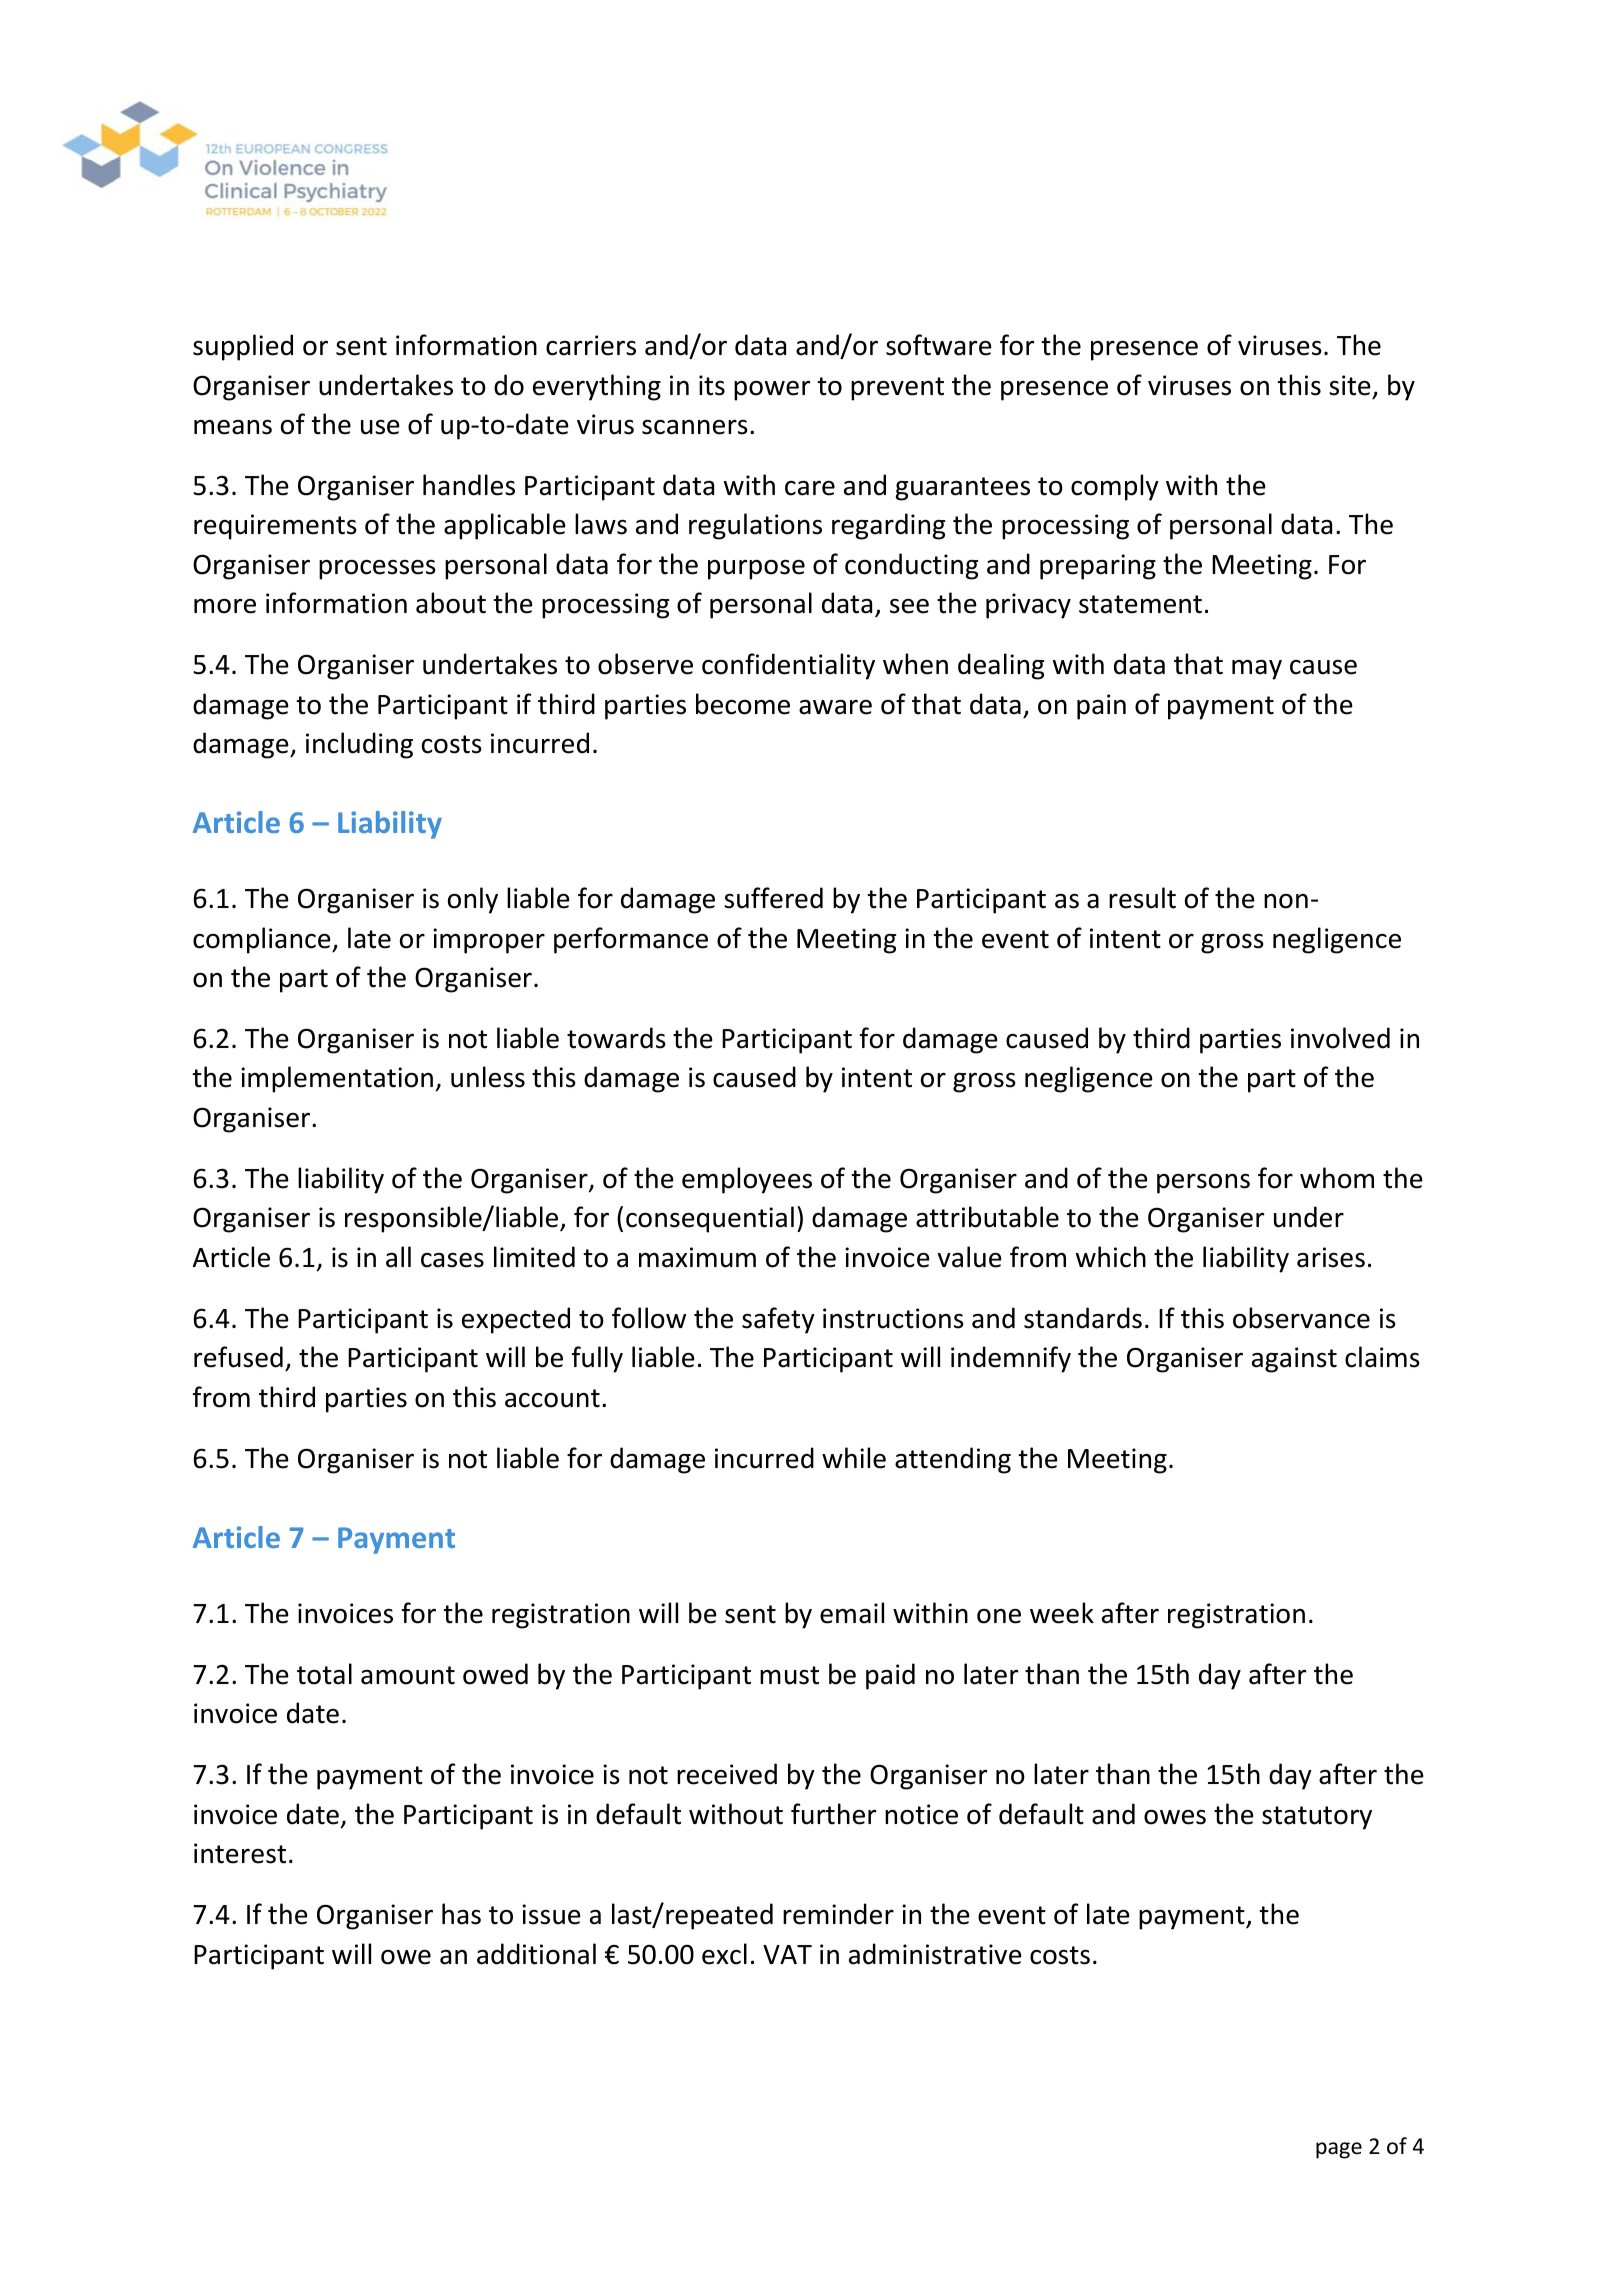  I want to click on additional, so click(536, 1954).
